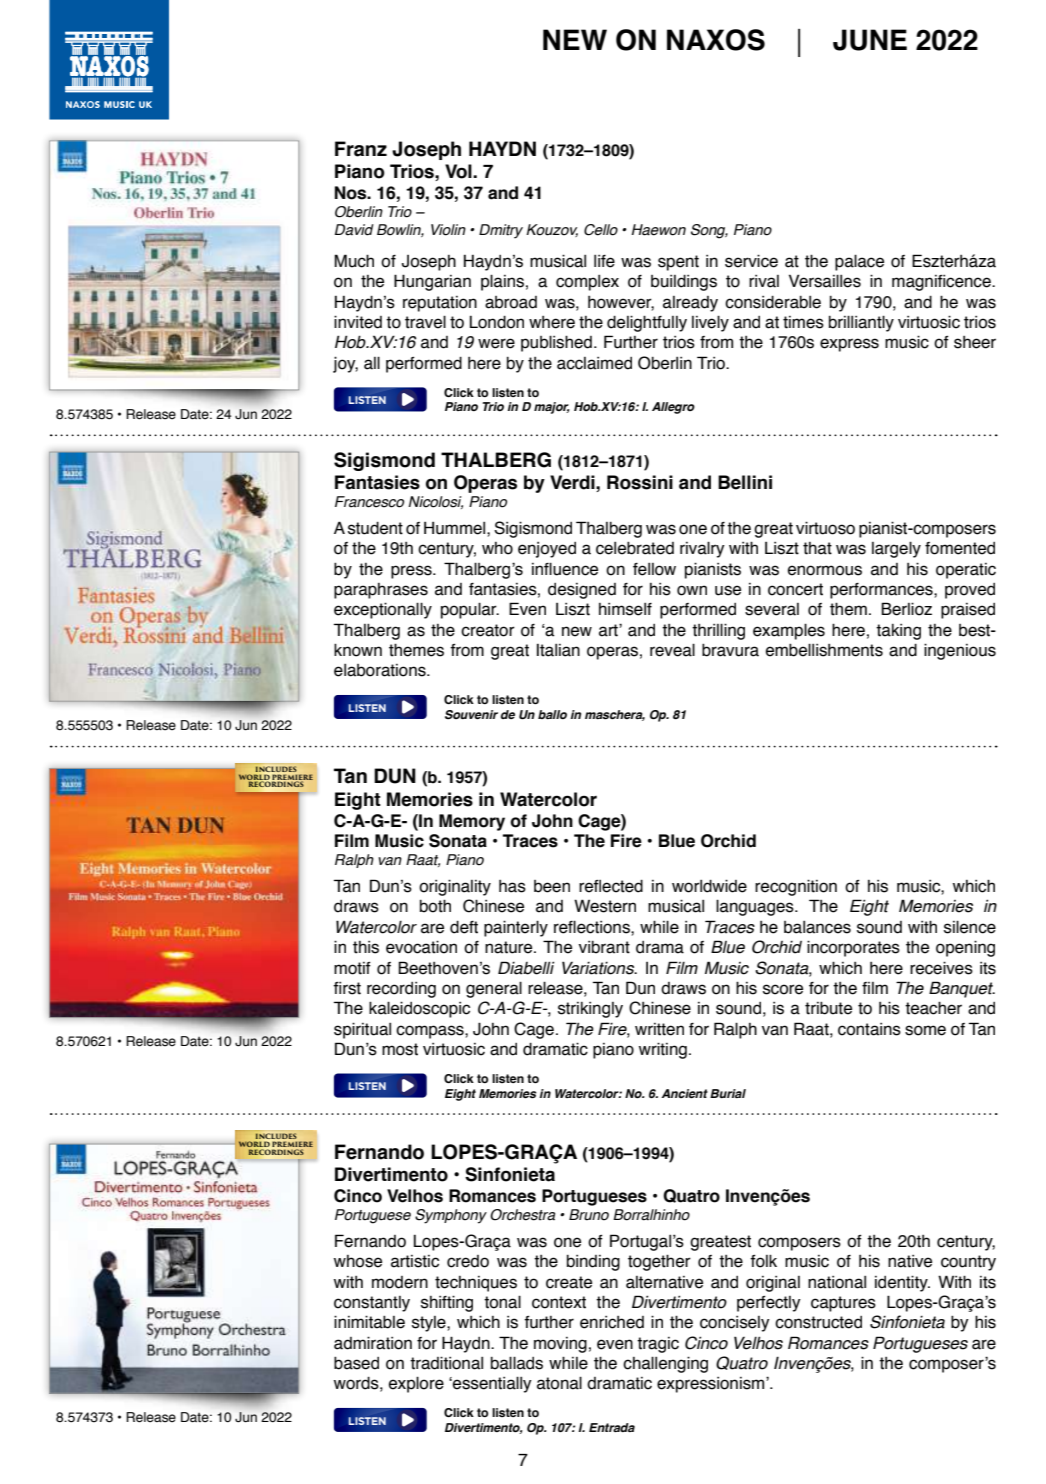 Image resolution: width=1046 pixels, height=1484 pixels. What do you see at coordinates (640, 482) in the page?
I see `Rossini` at bounding box center [640, 482].
